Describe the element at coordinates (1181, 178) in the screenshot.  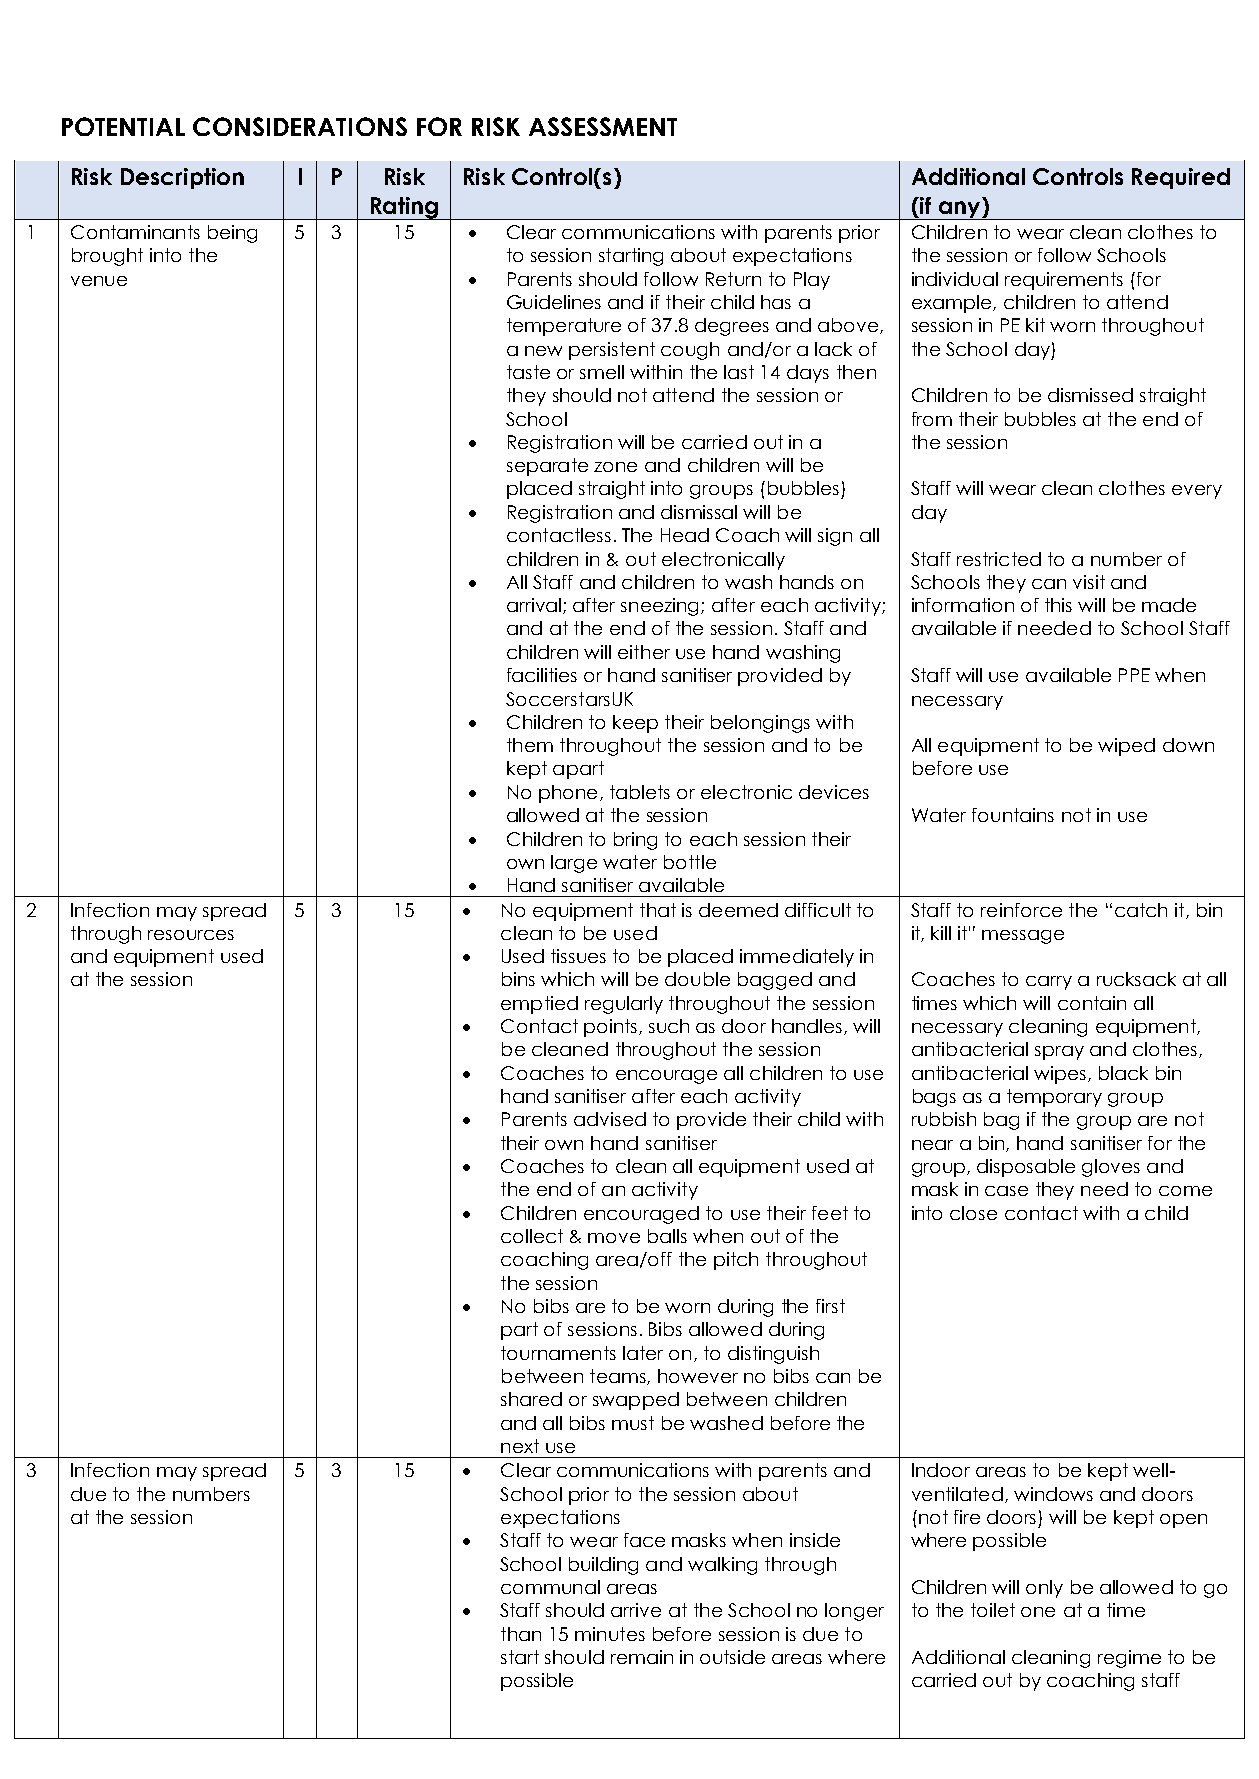
I see `Required` at that location.
